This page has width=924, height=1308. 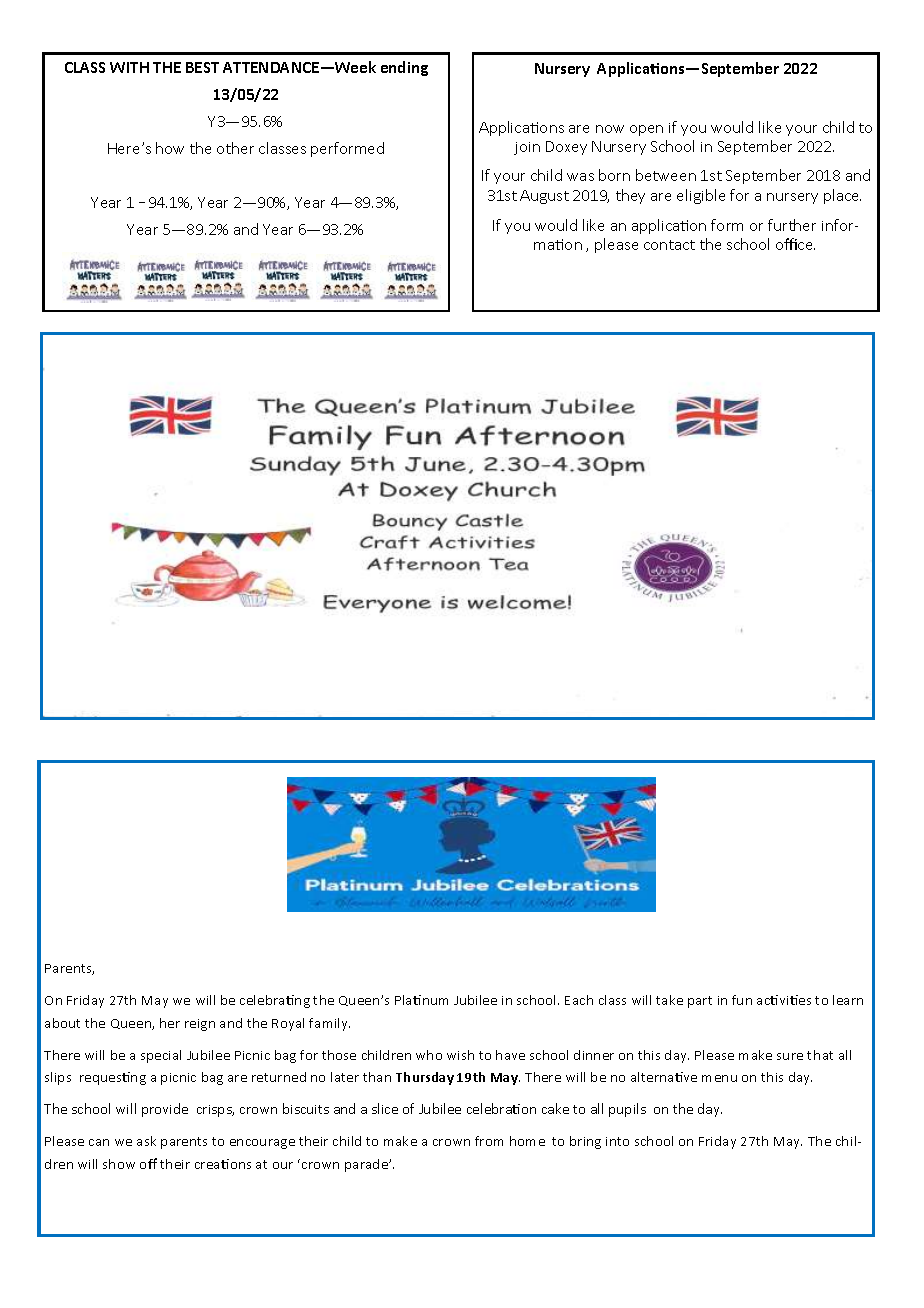 What do you see at coordinates (795, 244) in the page?
I see `office` at bounding box center [795, 244].
